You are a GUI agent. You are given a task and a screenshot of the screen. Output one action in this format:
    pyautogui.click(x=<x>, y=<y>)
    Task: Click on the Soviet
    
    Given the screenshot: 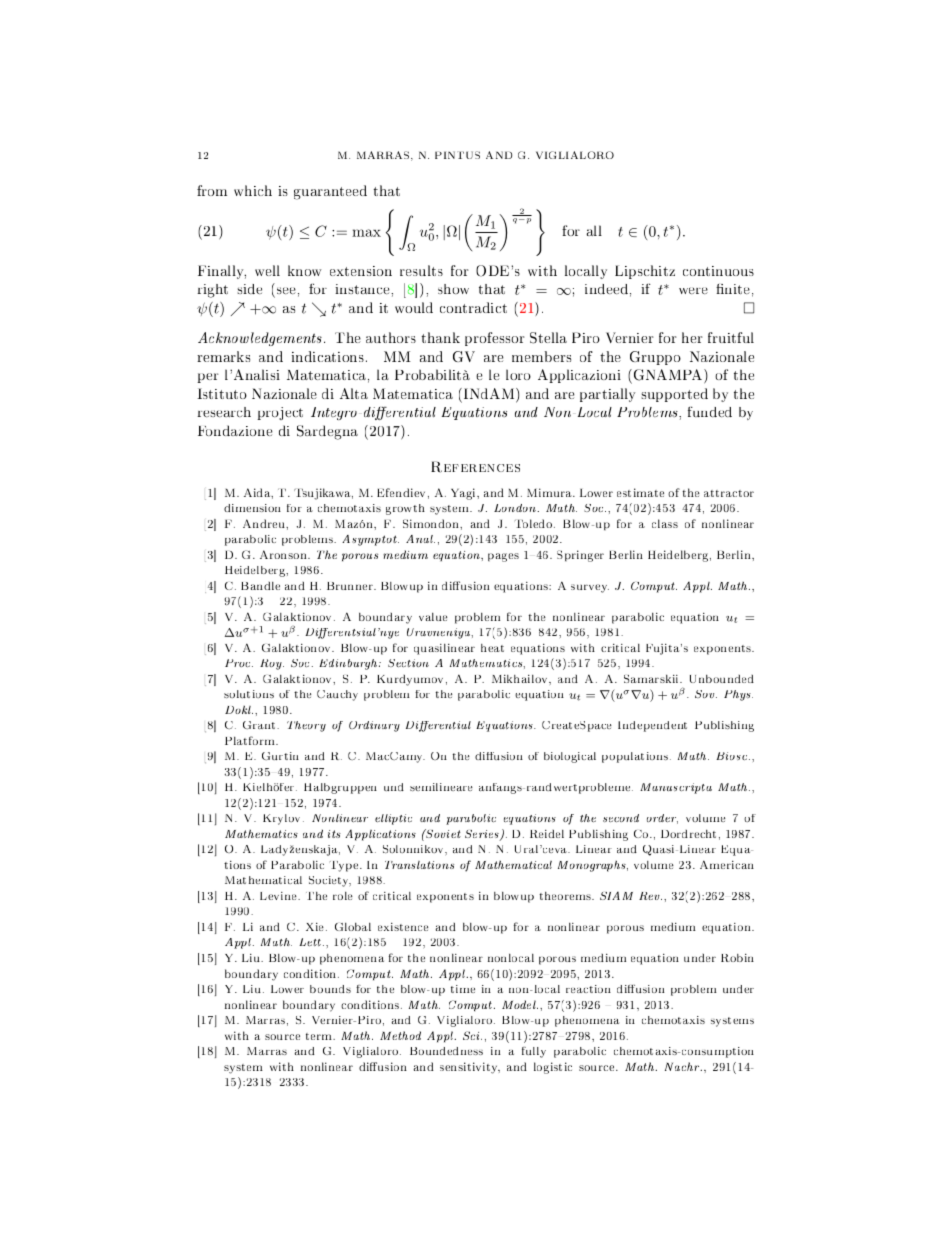 What is the action you would take?
    pyautogui.click(x=442, y=833)
